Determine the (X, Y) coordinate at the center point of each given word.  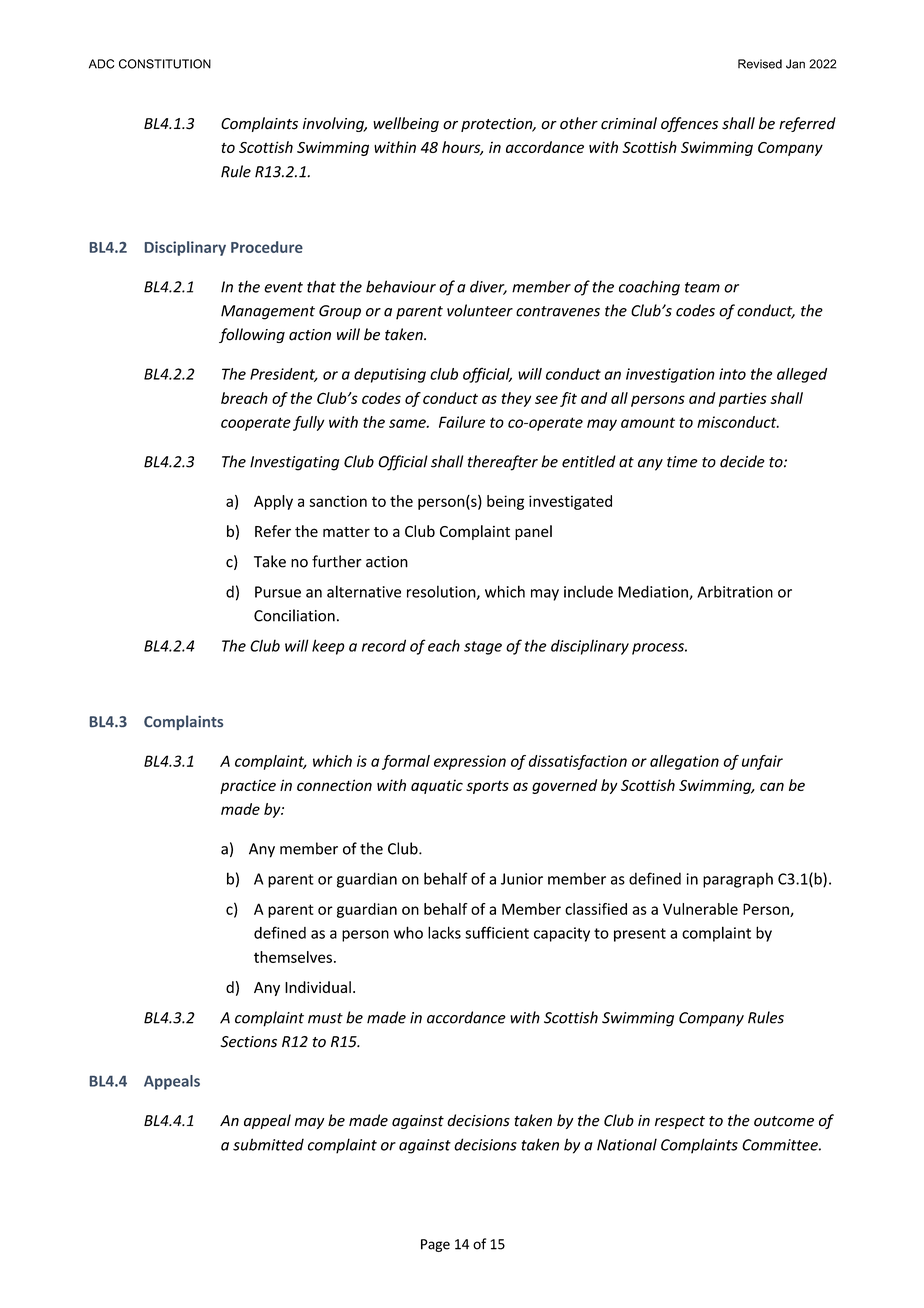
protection (498, 125)
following (252, 335)
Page (435, 1245)
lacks (444, 932)
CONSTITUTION (165, 64)
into (732, 374)
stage (483, 648)
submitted (268, 1144)
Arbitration (735, 591)
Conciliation (294, 615)
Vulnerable (700, 909)
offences (689, 124)
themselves (293, 957)
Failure (462, 422)
